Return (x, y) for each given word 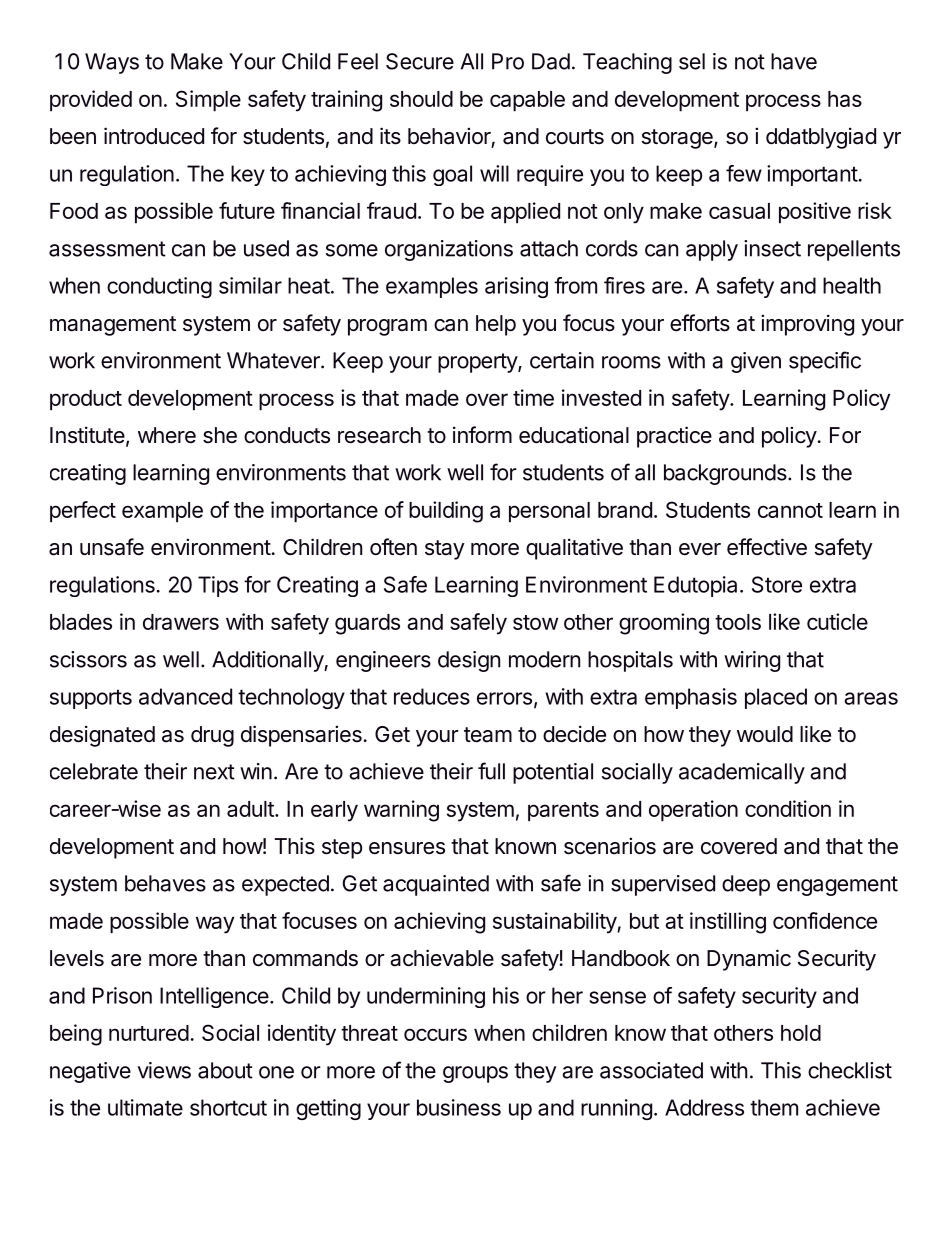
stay (445, 550)
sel (692, 61)
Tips (218, 586)
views (164, 1070)
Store (777, 584)
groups (475, 1074)
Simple (208, 101)
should (421, 99)
